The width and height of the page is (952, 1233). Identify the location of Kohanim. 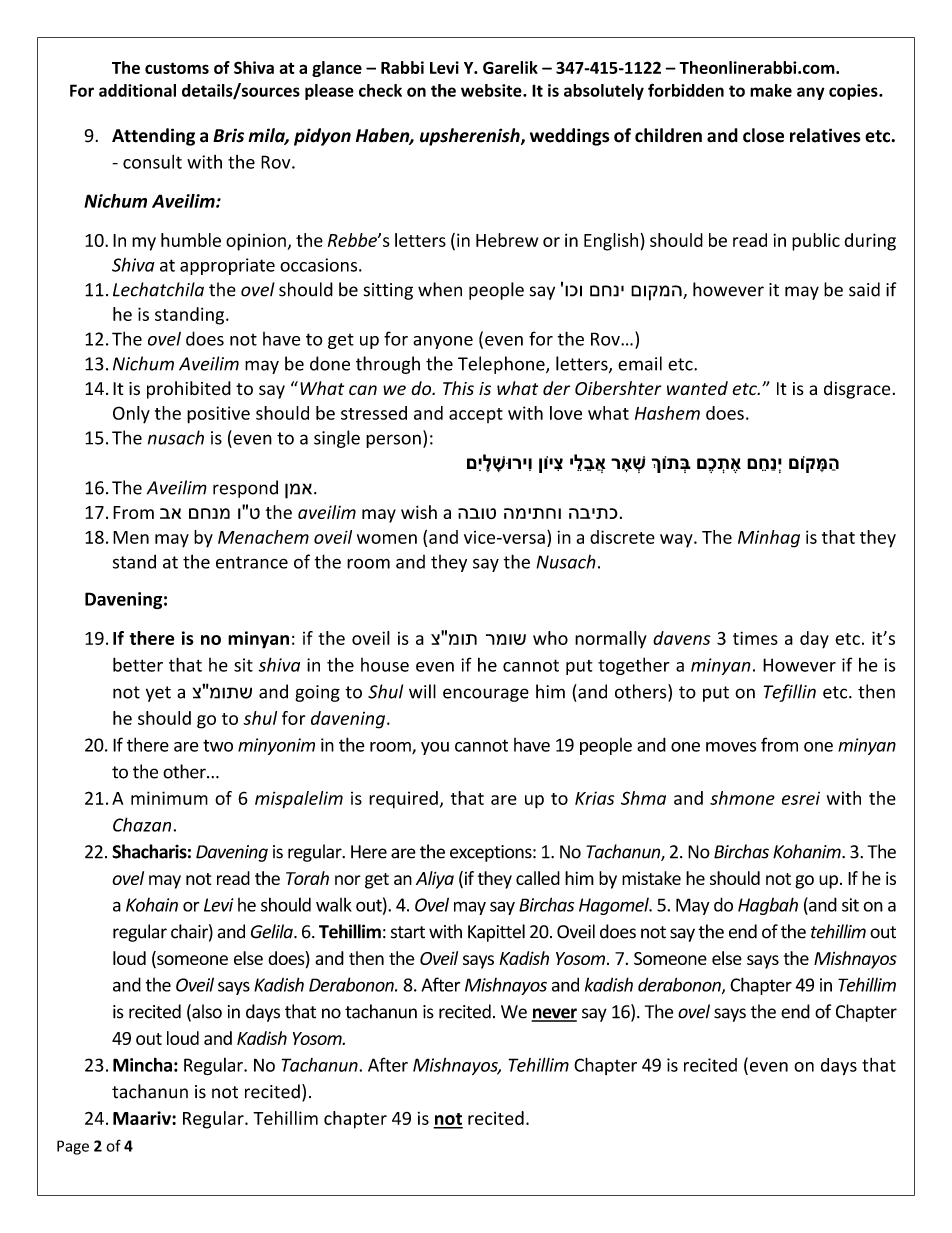
(808, 851).
